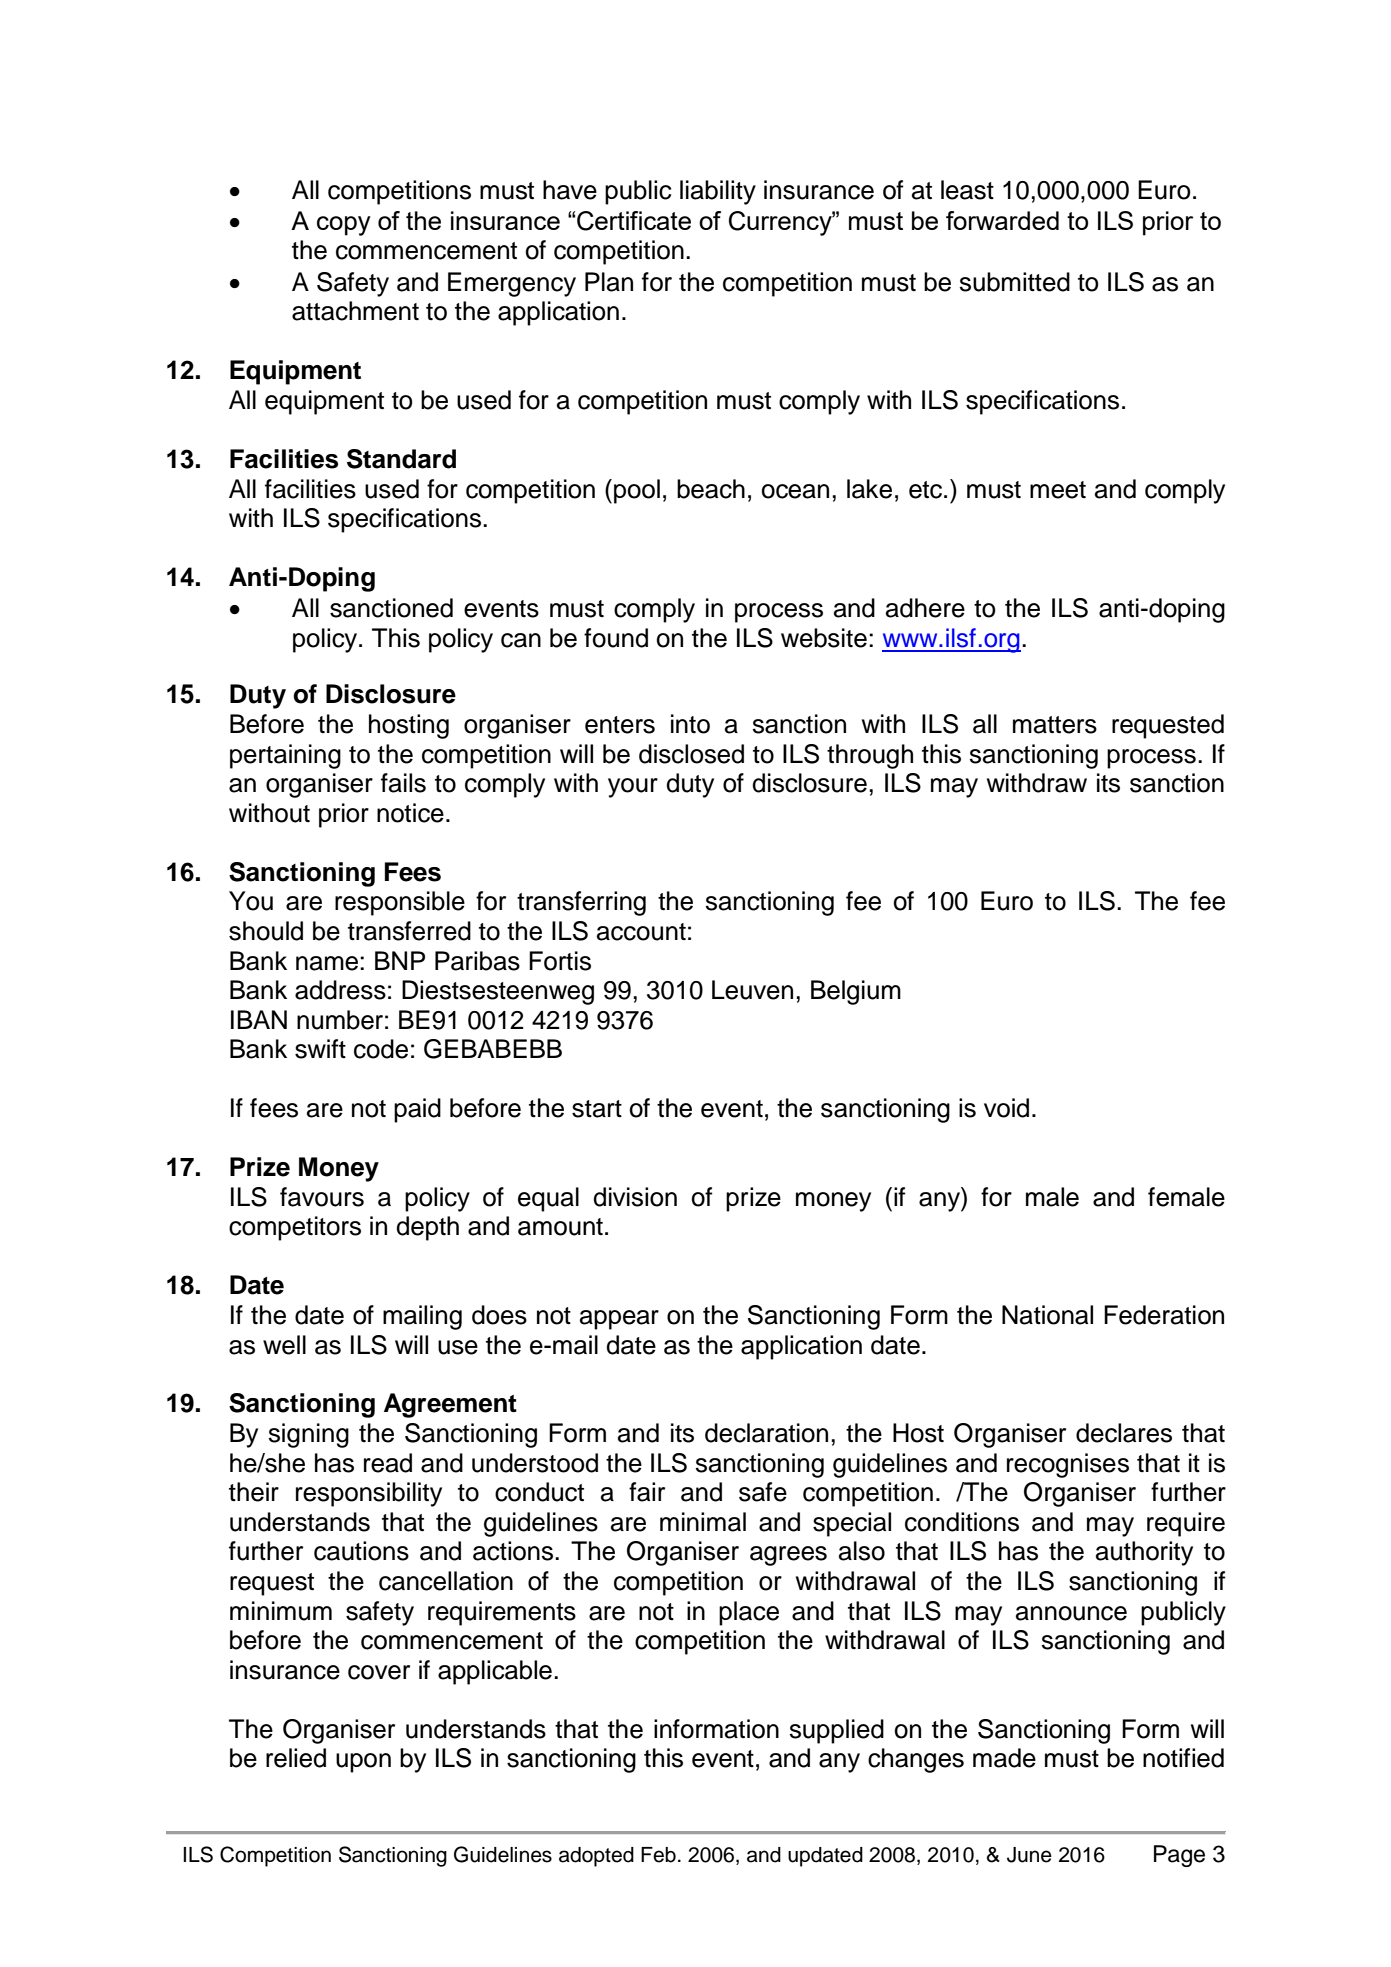 Image resolution: width=1391 pixels, height=1967 pixels. I want to click on Feb, so click(658, 1855).
